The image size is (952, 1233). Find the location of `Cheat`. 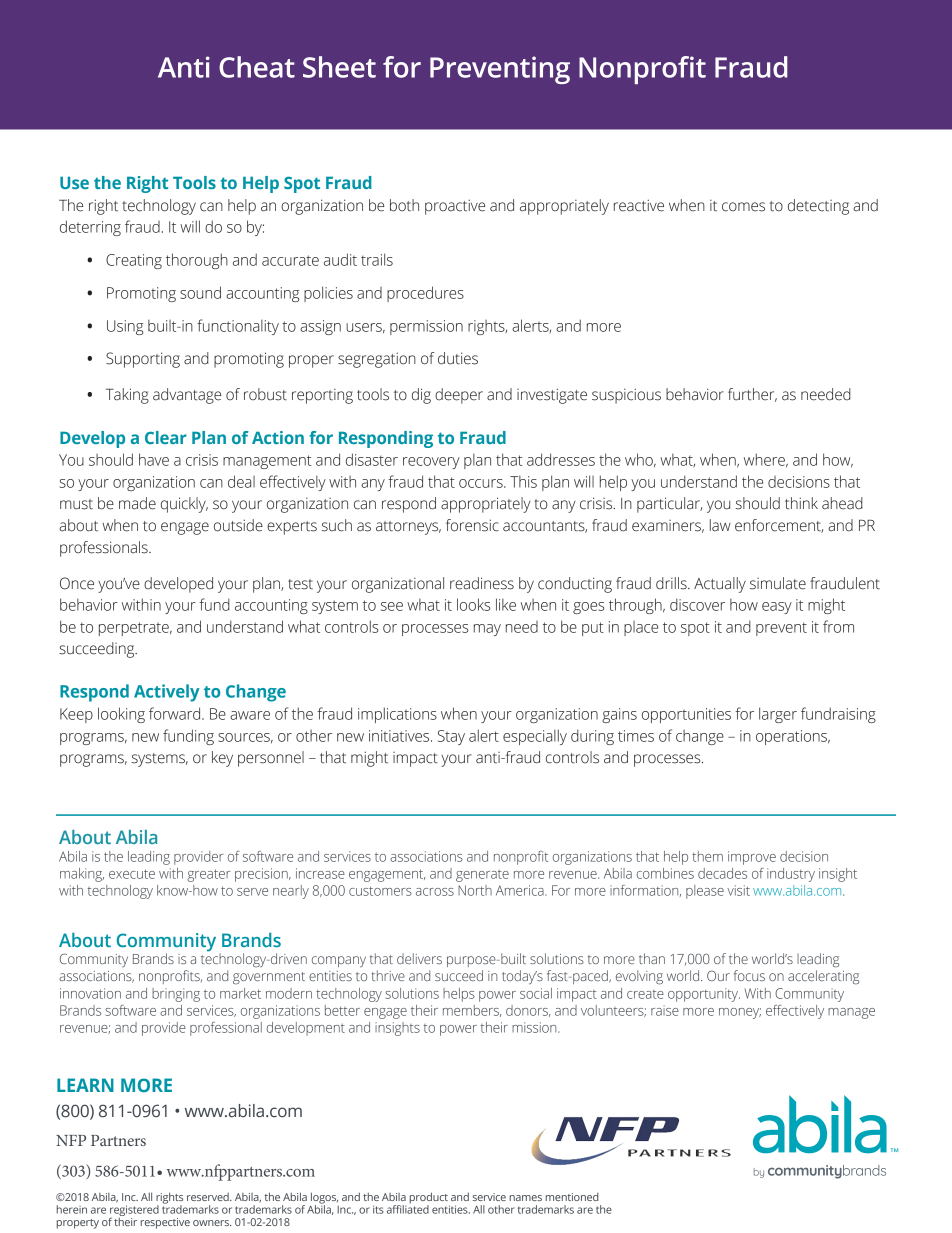

Cheat is located at coordinates (257, 67).
